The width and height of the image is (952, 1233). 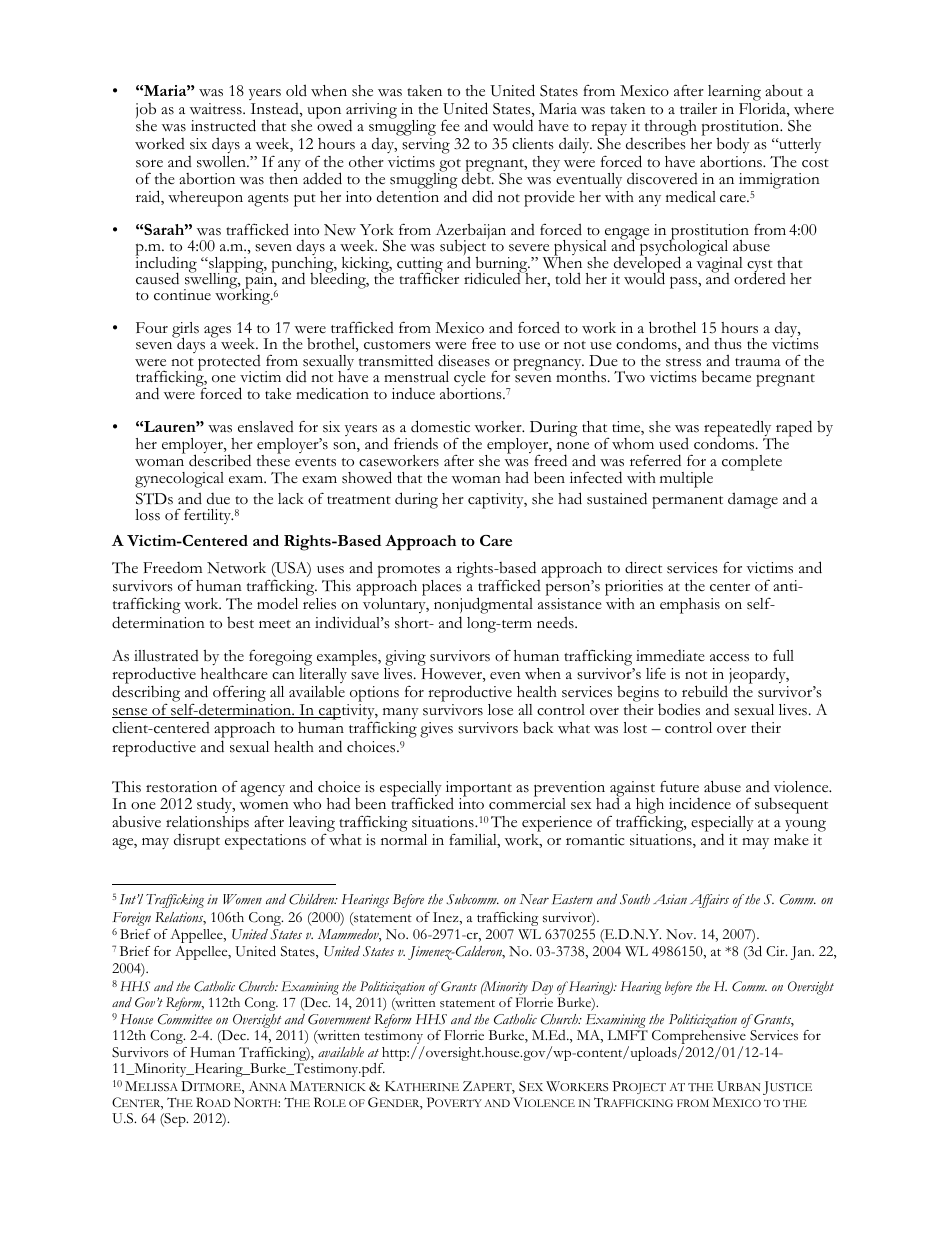 What do you see at coordinates (223, 125) in the image?
I see `instructed` at bounding box center [223, 125].
